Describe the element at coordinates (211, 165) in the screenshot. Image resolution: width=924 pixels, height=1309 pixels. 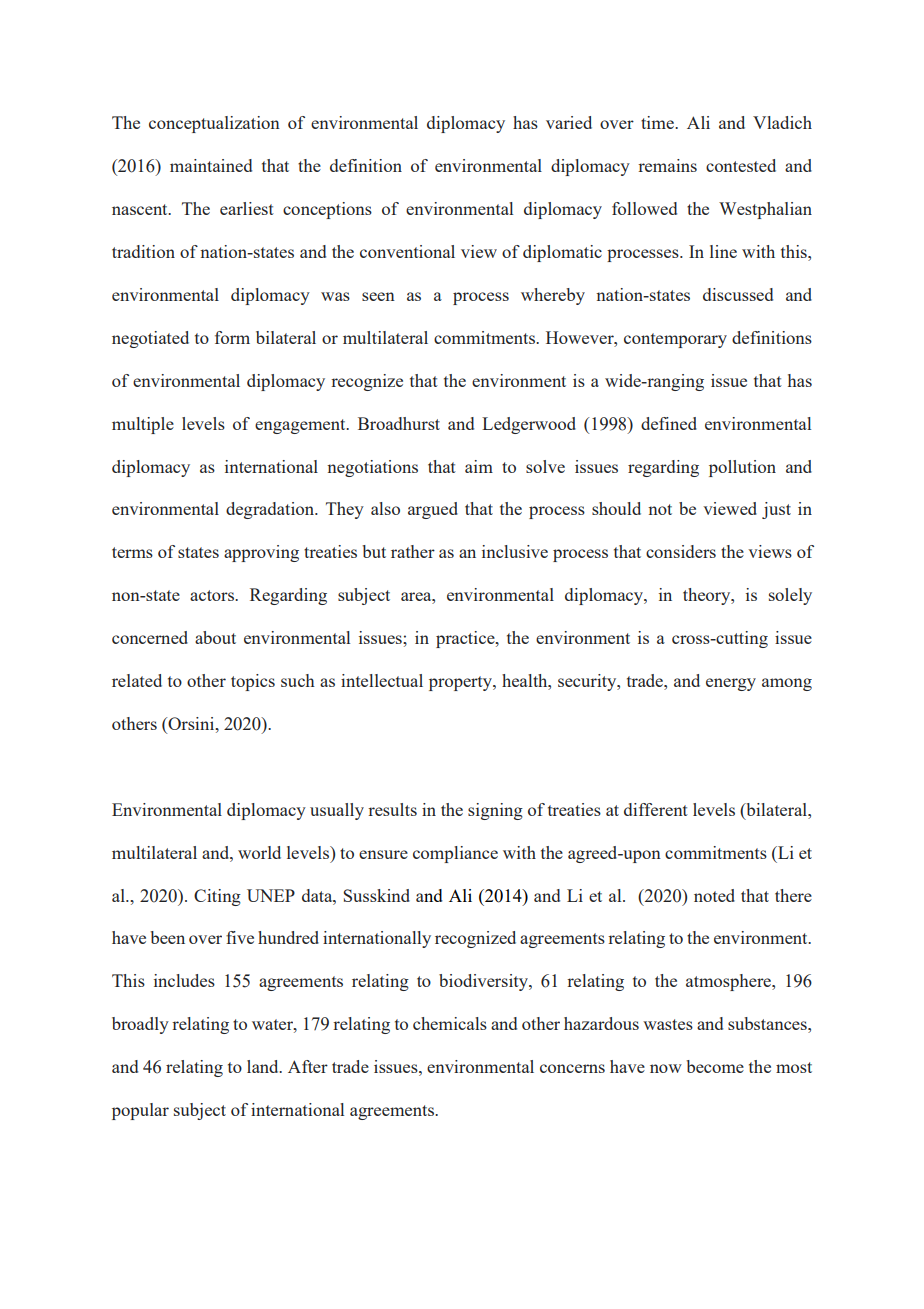
I see `maintained` at that location.
